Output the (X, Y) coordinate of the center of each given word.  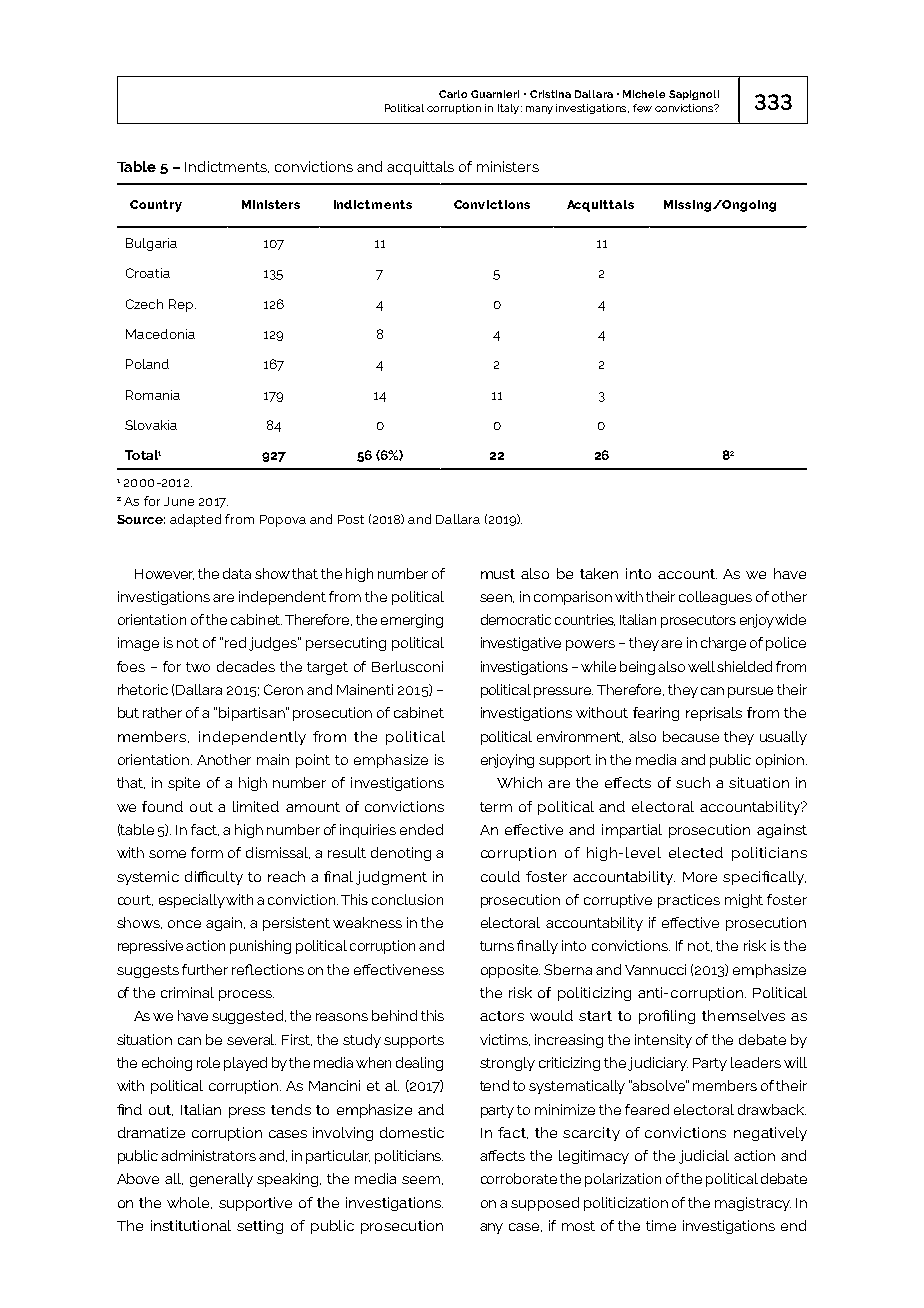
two (198, 667)
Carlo (453, 94)
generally (221, 1180)
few (642, 108)
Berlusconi (407, 666)
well (701, 666)
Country (156, 206)
